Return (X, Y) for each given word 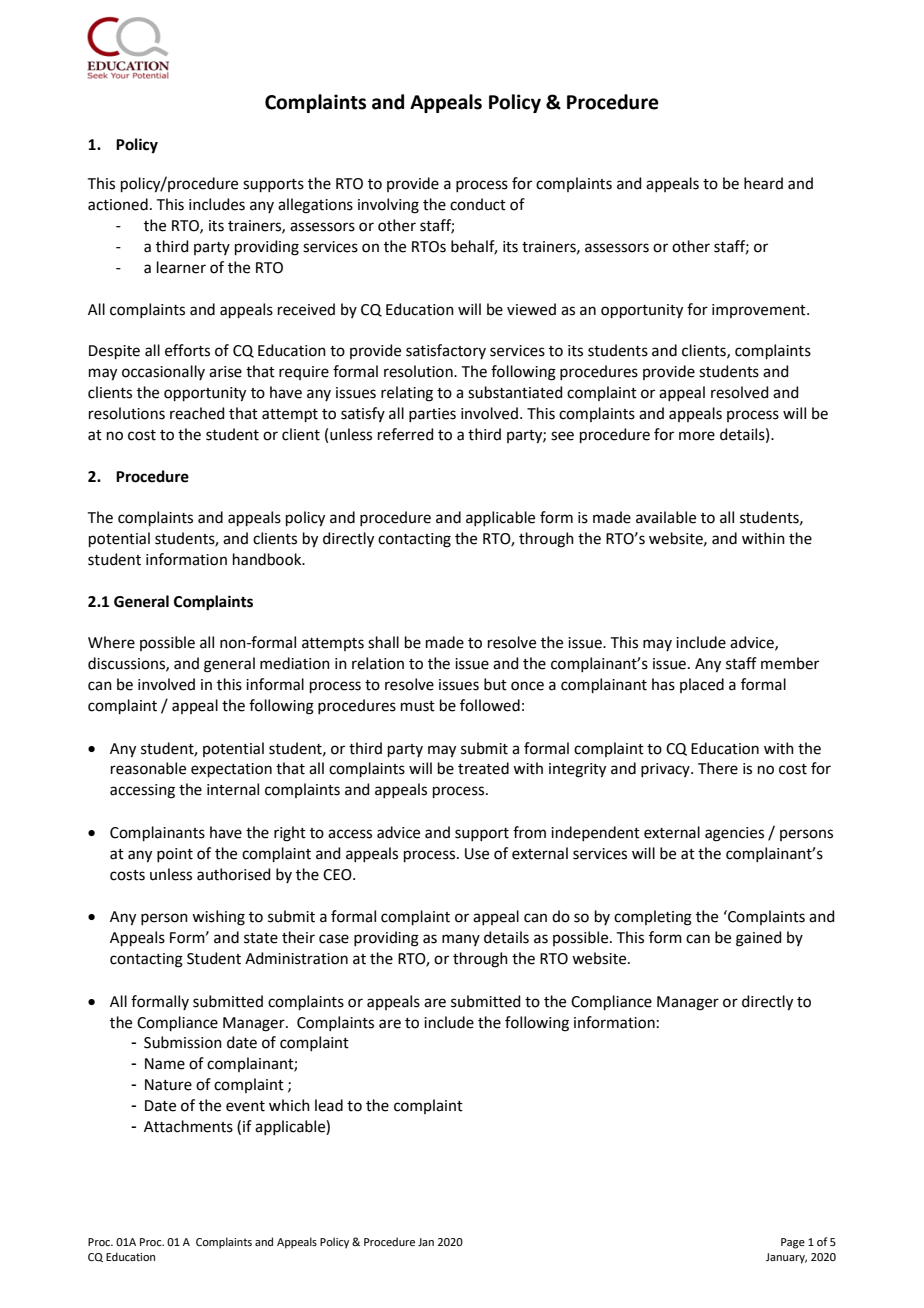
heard (763, 183)
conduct (478, 204)
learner (181, 267)
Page (793, 1243)
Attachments (188, 1126)
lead (329, 1105)
